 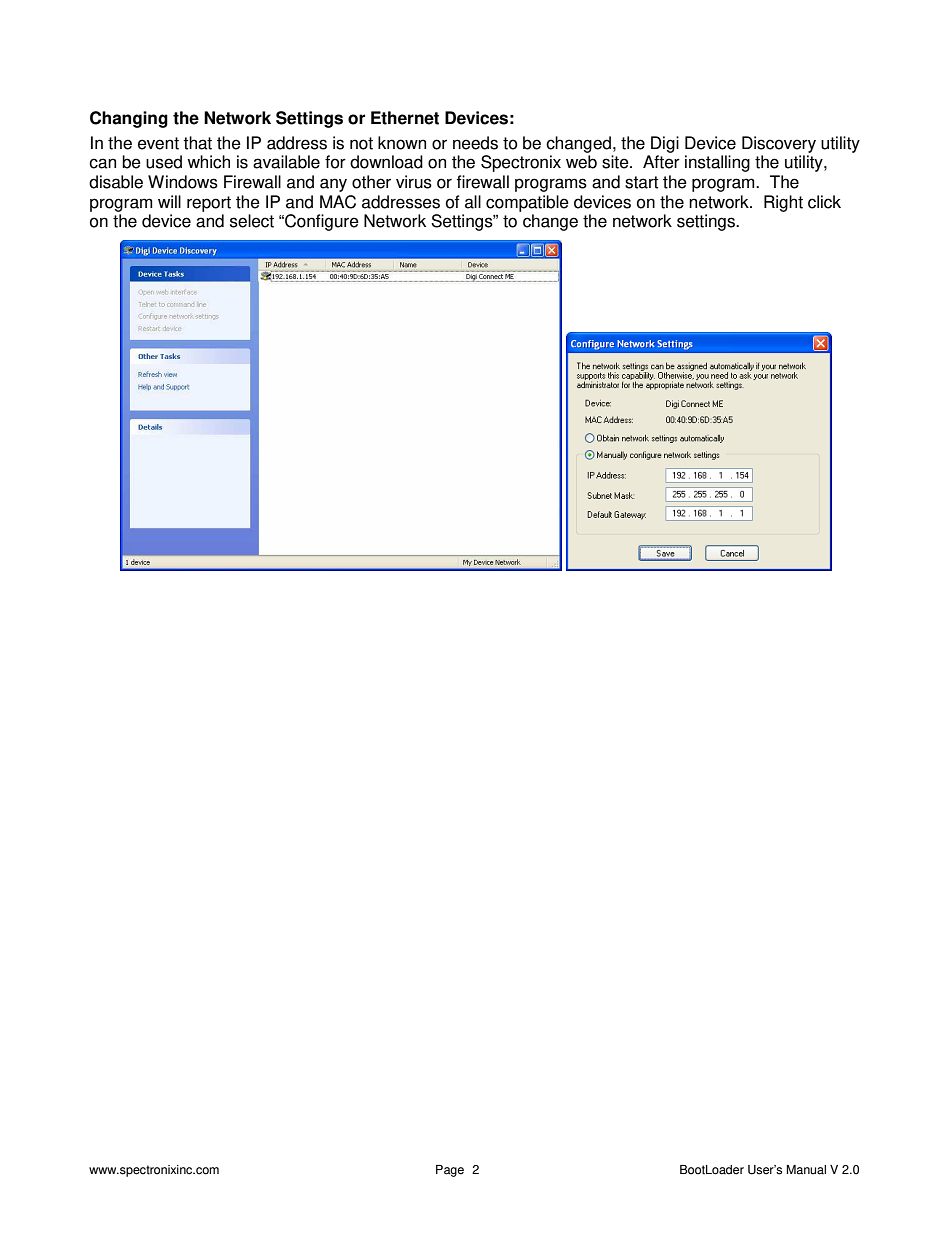 I want to click on needs, so click(x=475, y=143).
